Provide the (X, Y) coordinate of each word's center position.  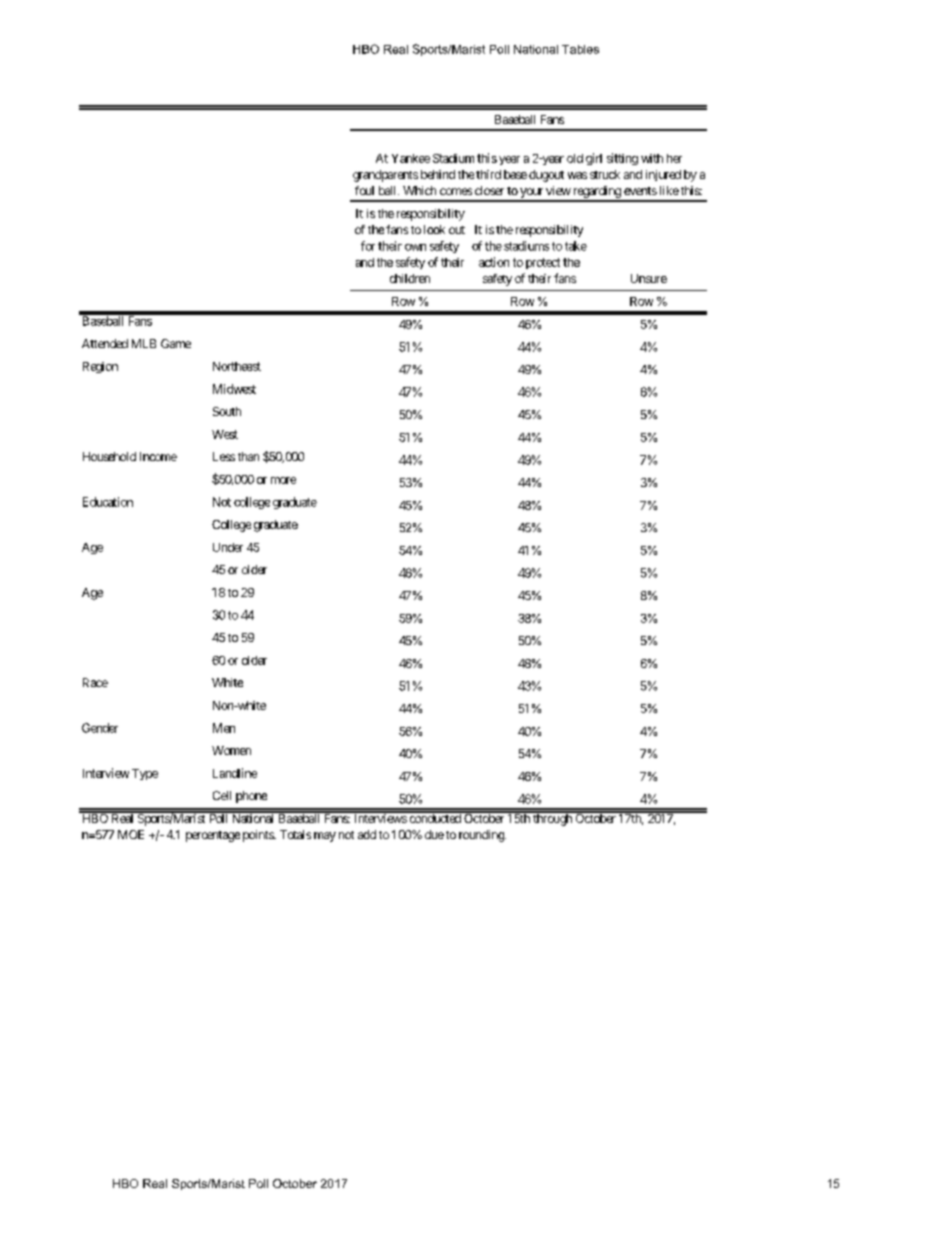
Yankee (411, 158)
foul (364, 190)
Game (176, 343)
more (283, 480)
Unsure (649, 278)
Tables (580, 49)
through (552, 819)
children (410, 278)
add (367, 834)
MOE (131, 834)
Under (228, 547)
